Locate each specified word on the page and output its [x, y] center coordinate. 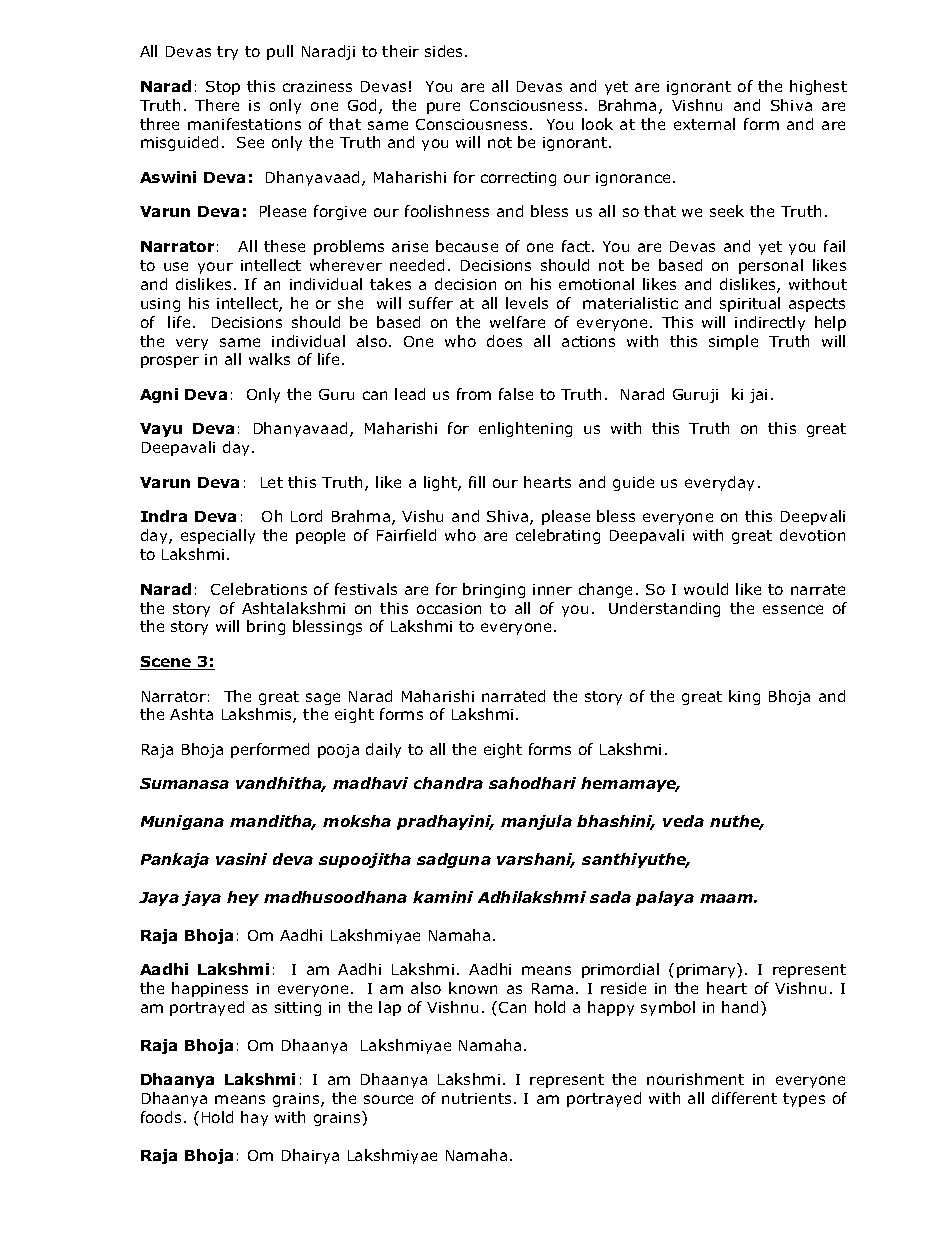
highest [818, 87]
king [744, 697]
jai [758, 396]
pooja [338, 751]
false [516, 394]
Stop [223, 88]
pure [443, 108]
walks [269, 359]
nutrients [476, 1098]
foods [161, 1117]
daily [383, 750]
